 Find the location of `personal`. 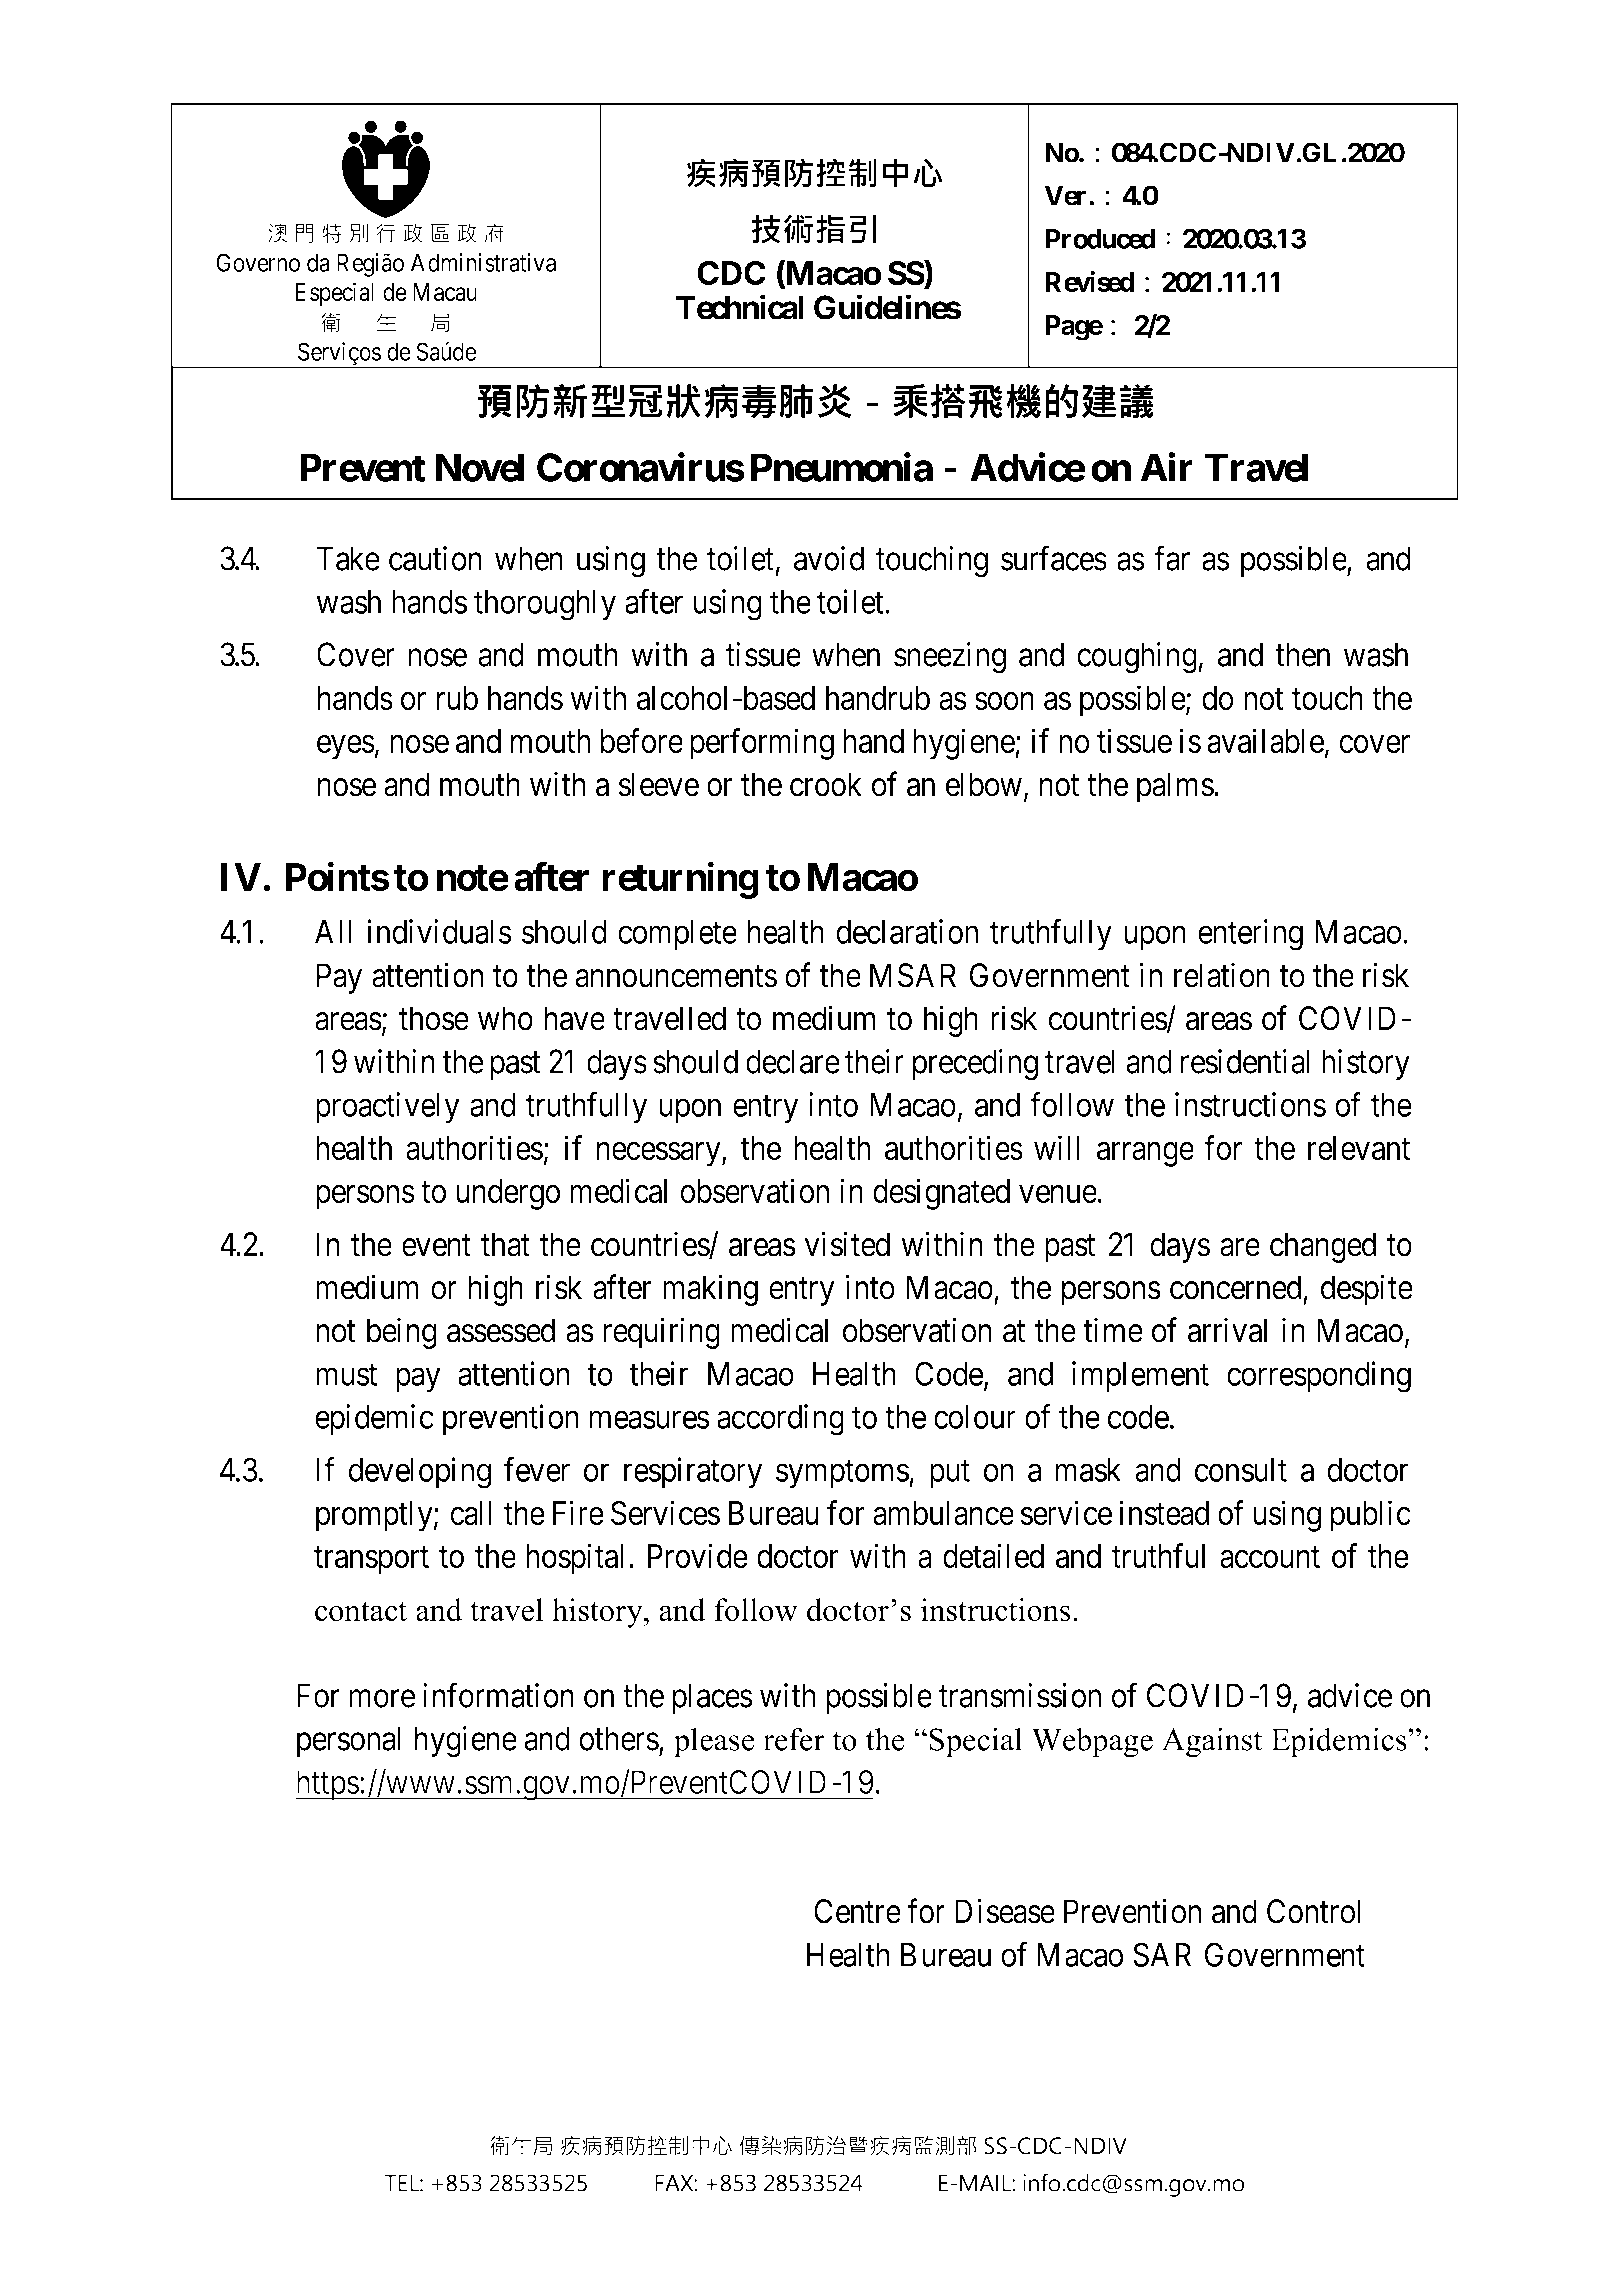

personal is located at coordinates (349, 1741).
